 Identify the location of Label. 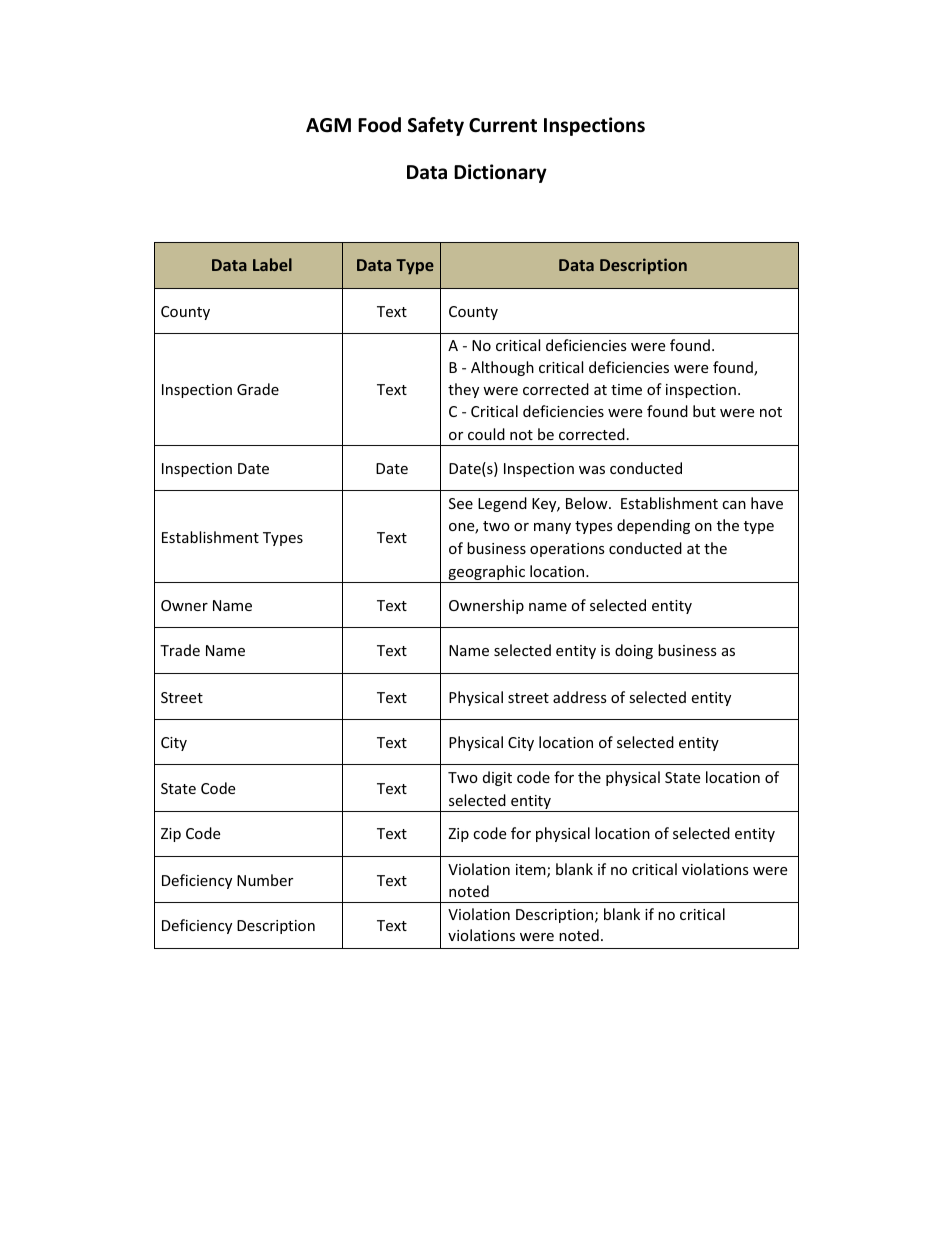
(272, 264).
